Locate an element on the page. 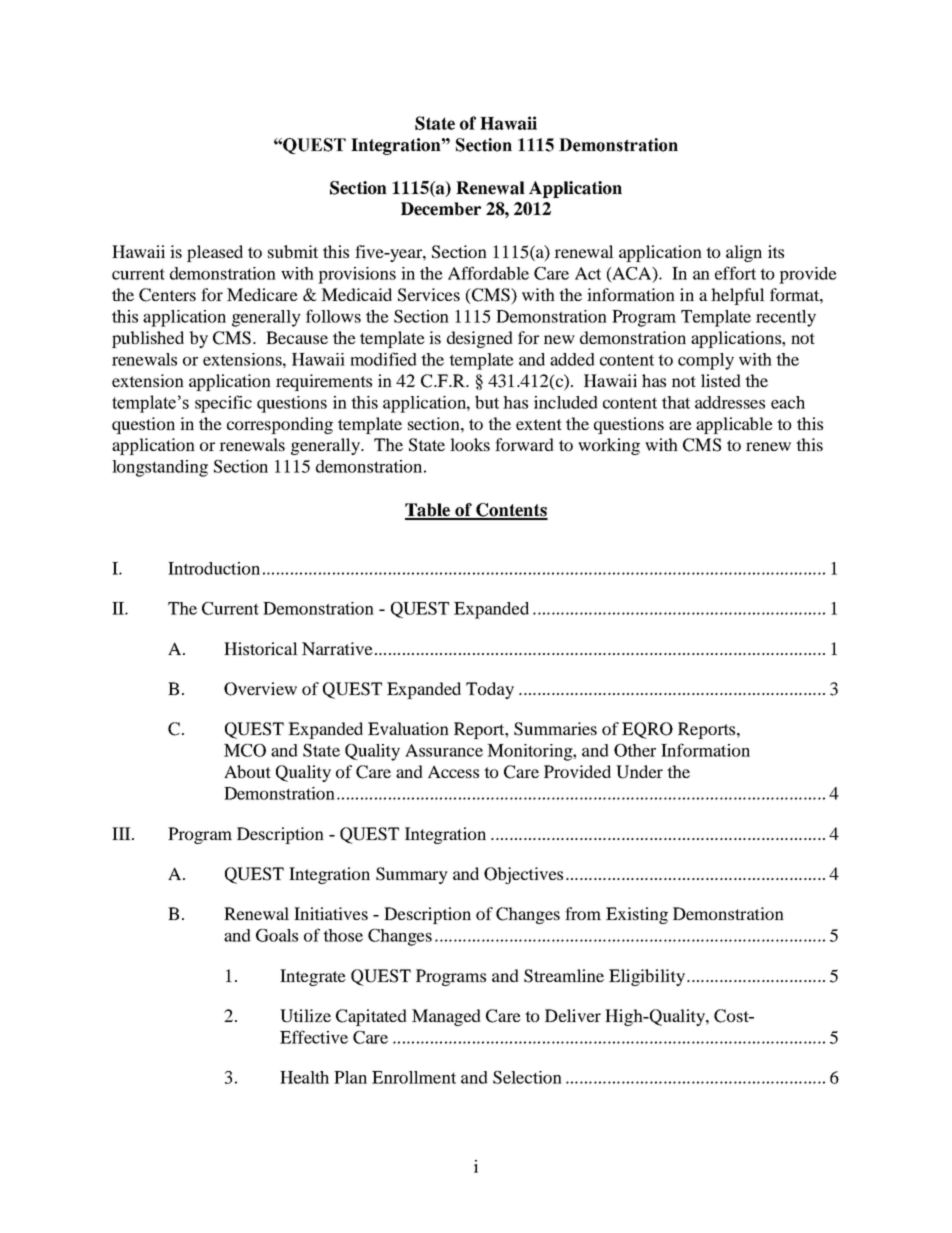  Other is located at coordinates (635, 750).
